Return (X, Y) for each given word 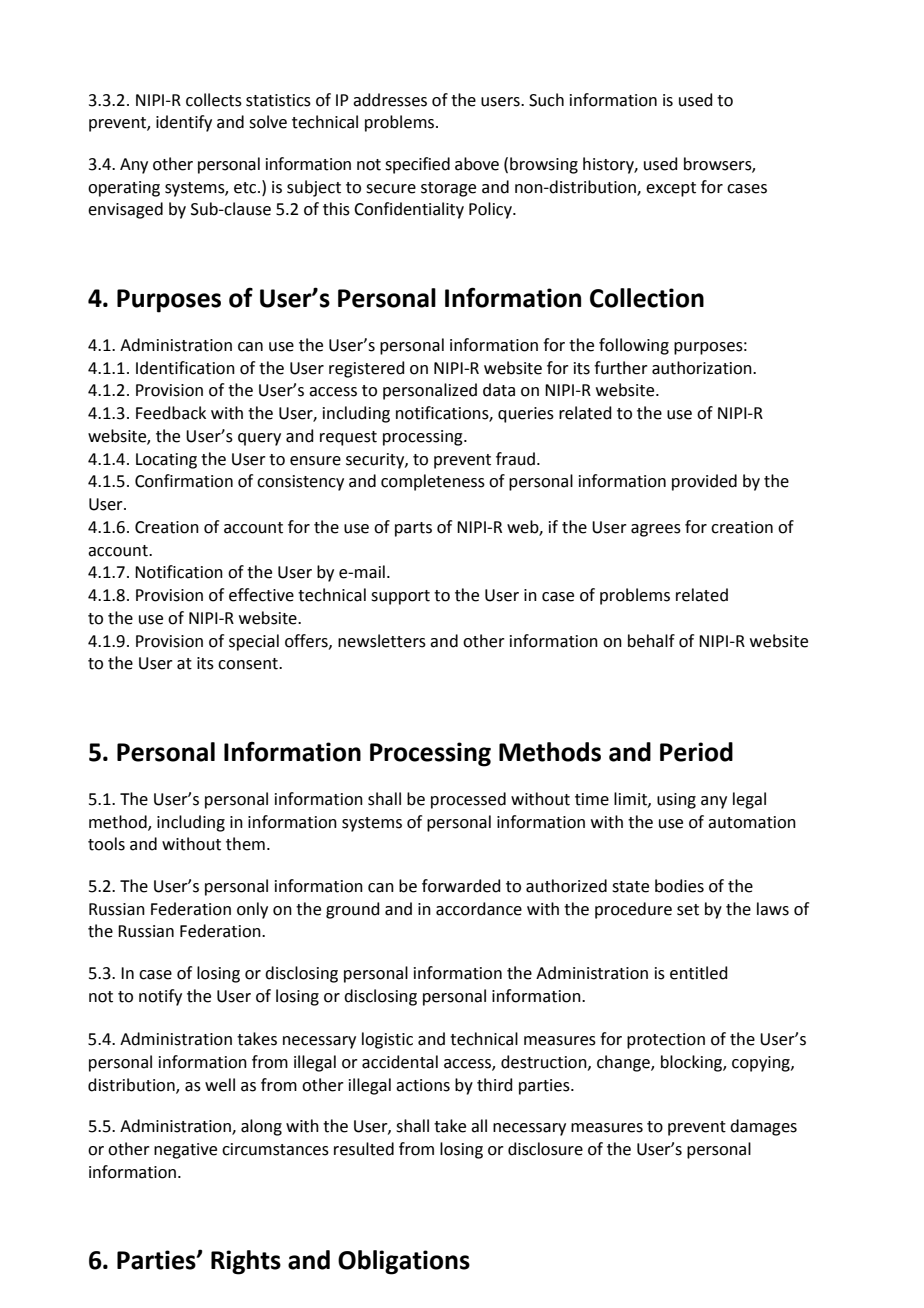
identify (184, 123)
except (671, 189)
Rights (246, 1262)
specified (417, 165)
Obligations (404, 1262)
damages (763, 1127)
